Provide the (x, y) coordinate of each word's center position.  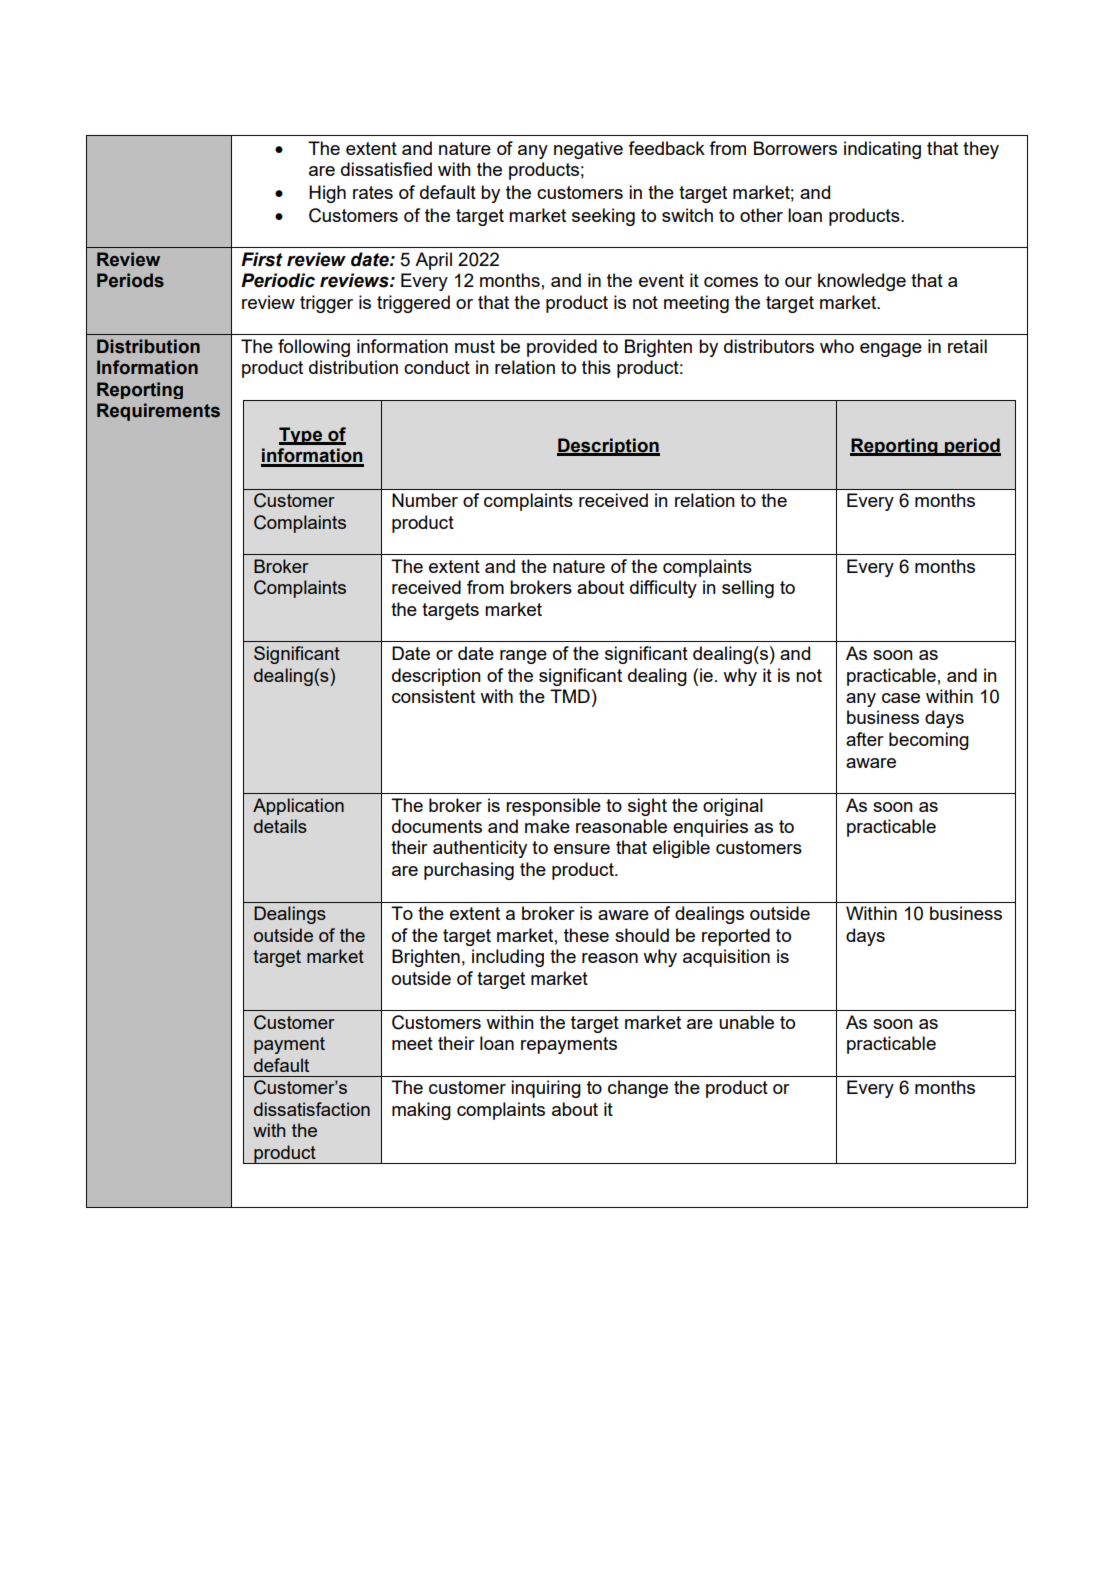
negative (588, 150)
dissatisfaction (312, 1109)
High (327, 194)
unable (746, 1022)
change (638, 1089)
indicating (882, 150)
